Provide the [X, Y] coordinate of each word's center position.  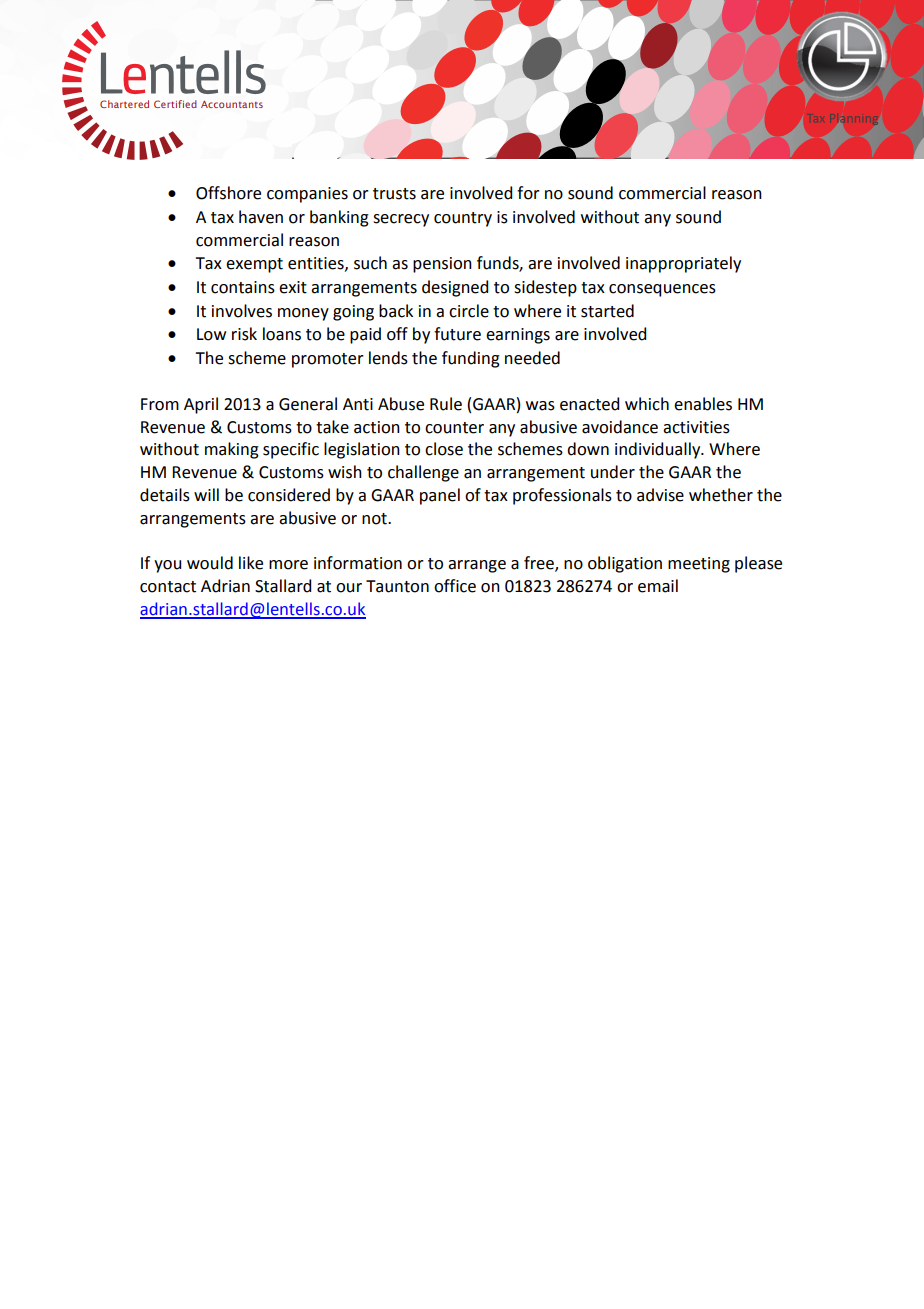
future [457, 334]
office [455, 586]
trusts [394, 194]
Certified [175, 104]
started [607, 311]
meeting [699, 565]
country [463, 219]
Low [211, 334]
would [210, 563]
